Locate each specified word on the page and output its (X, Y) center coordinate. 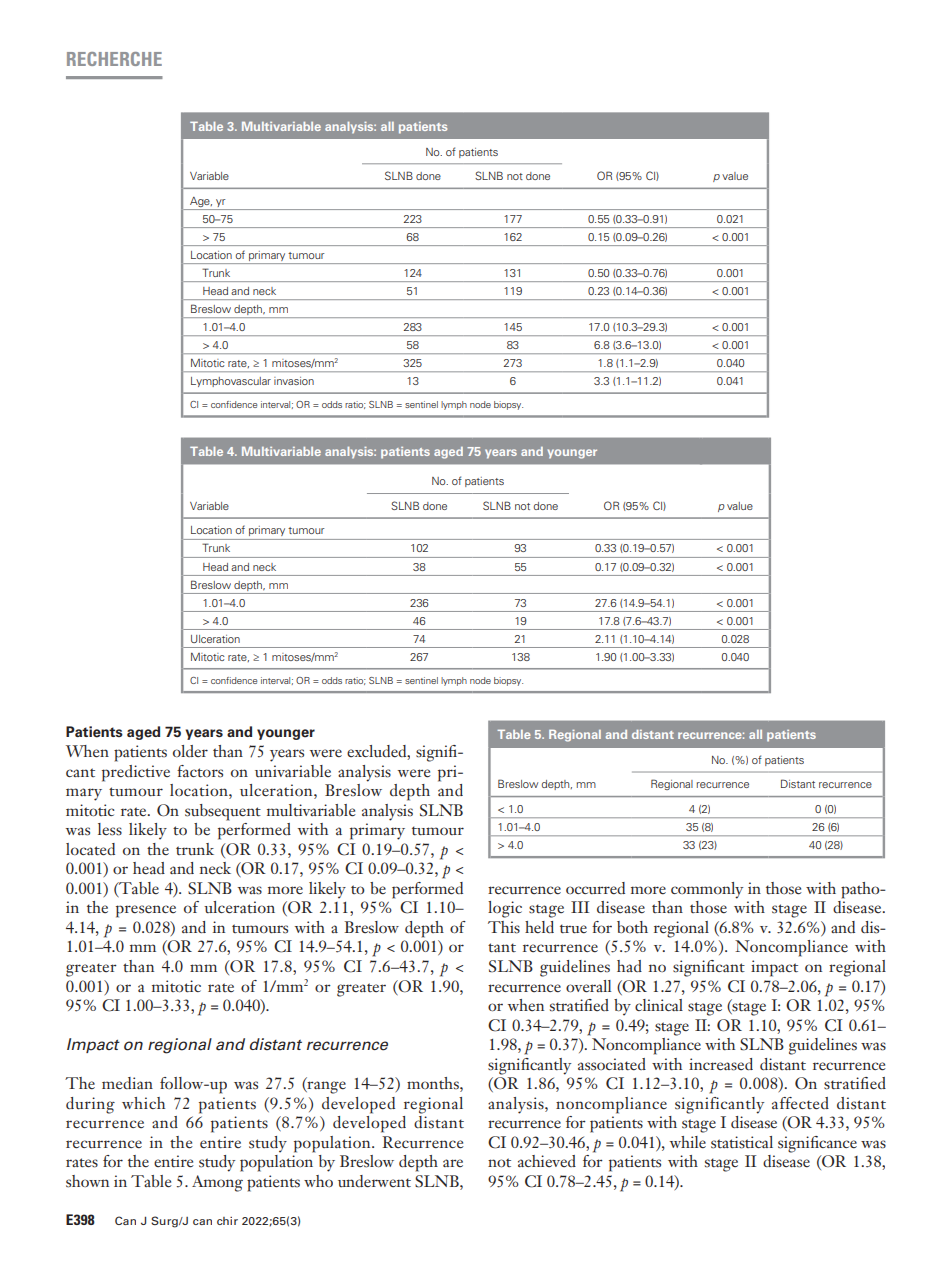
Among (217, 1183)
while (688, 1142)
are (453, 1163)
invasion (294, 381)
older (190, 751)
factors (200, 771)
